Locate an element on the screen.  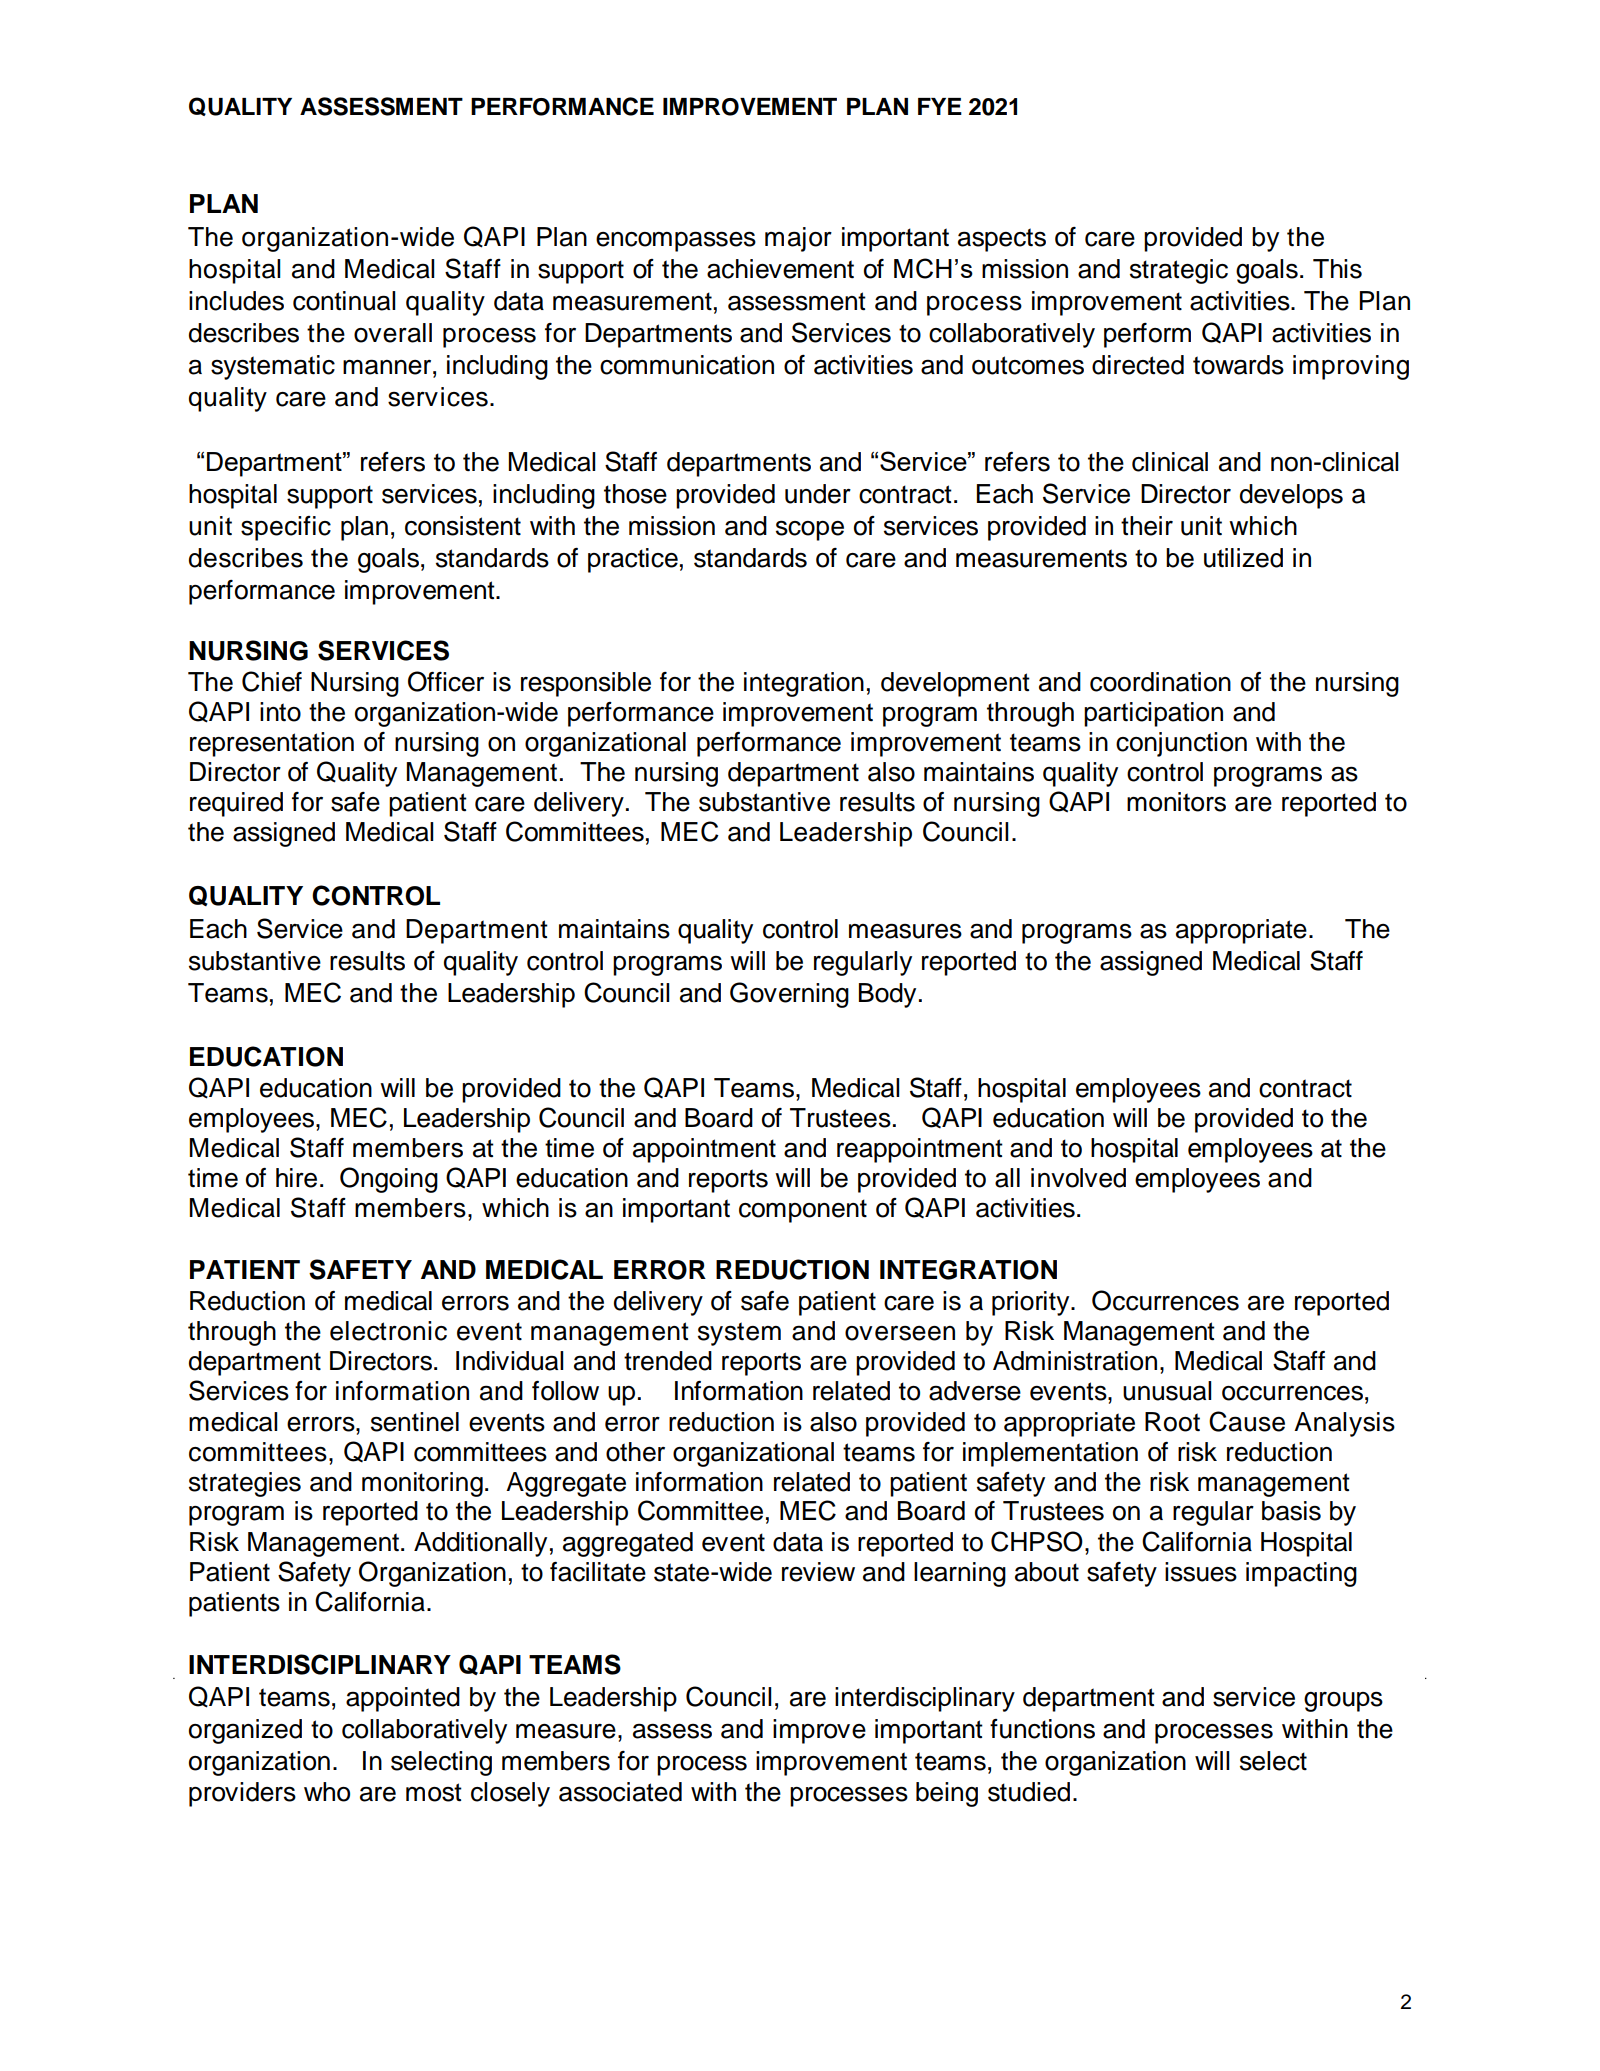
monitors is located at coordinates (1176, 802).
